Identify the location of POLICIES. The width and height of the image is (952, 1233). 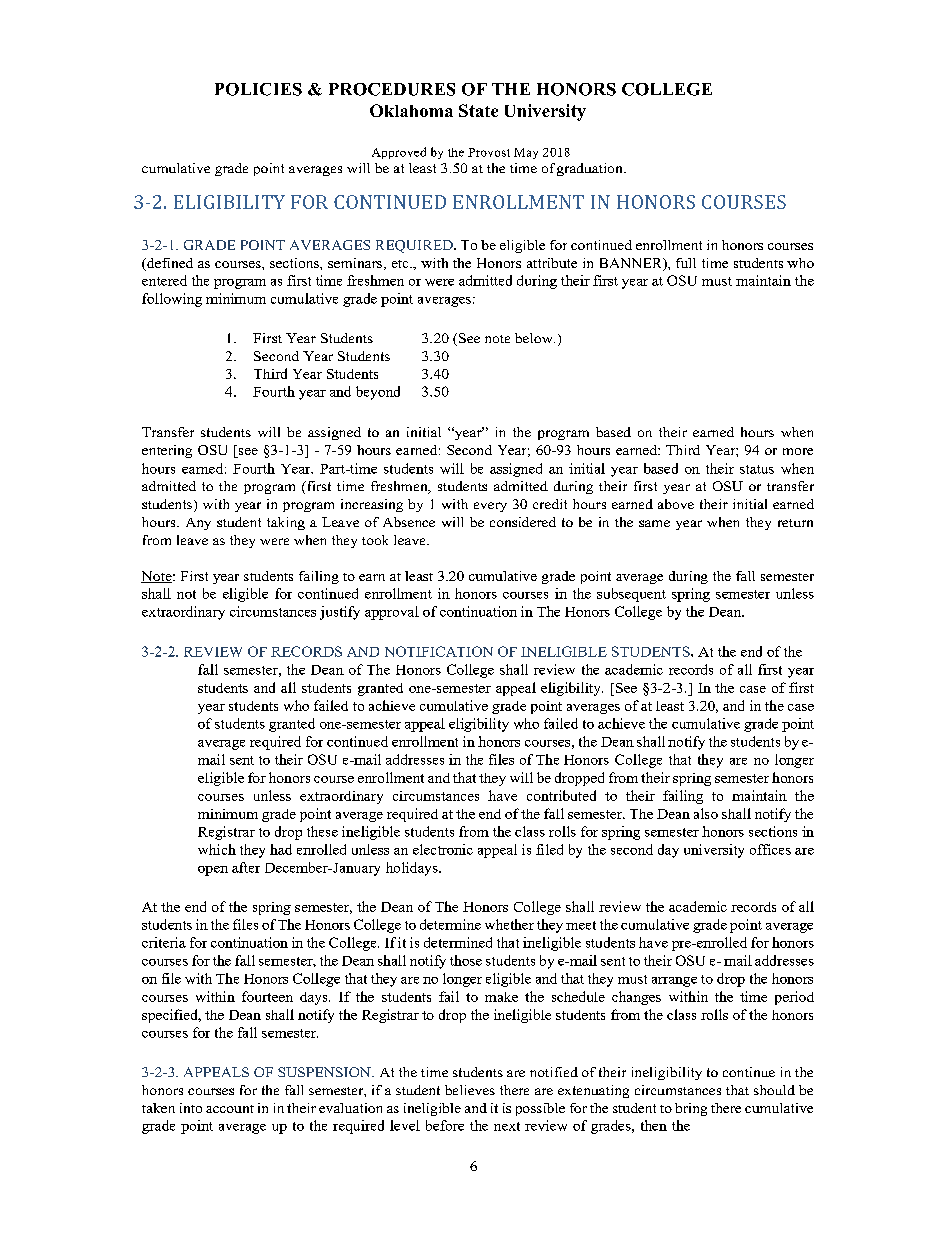
(258, 89).
